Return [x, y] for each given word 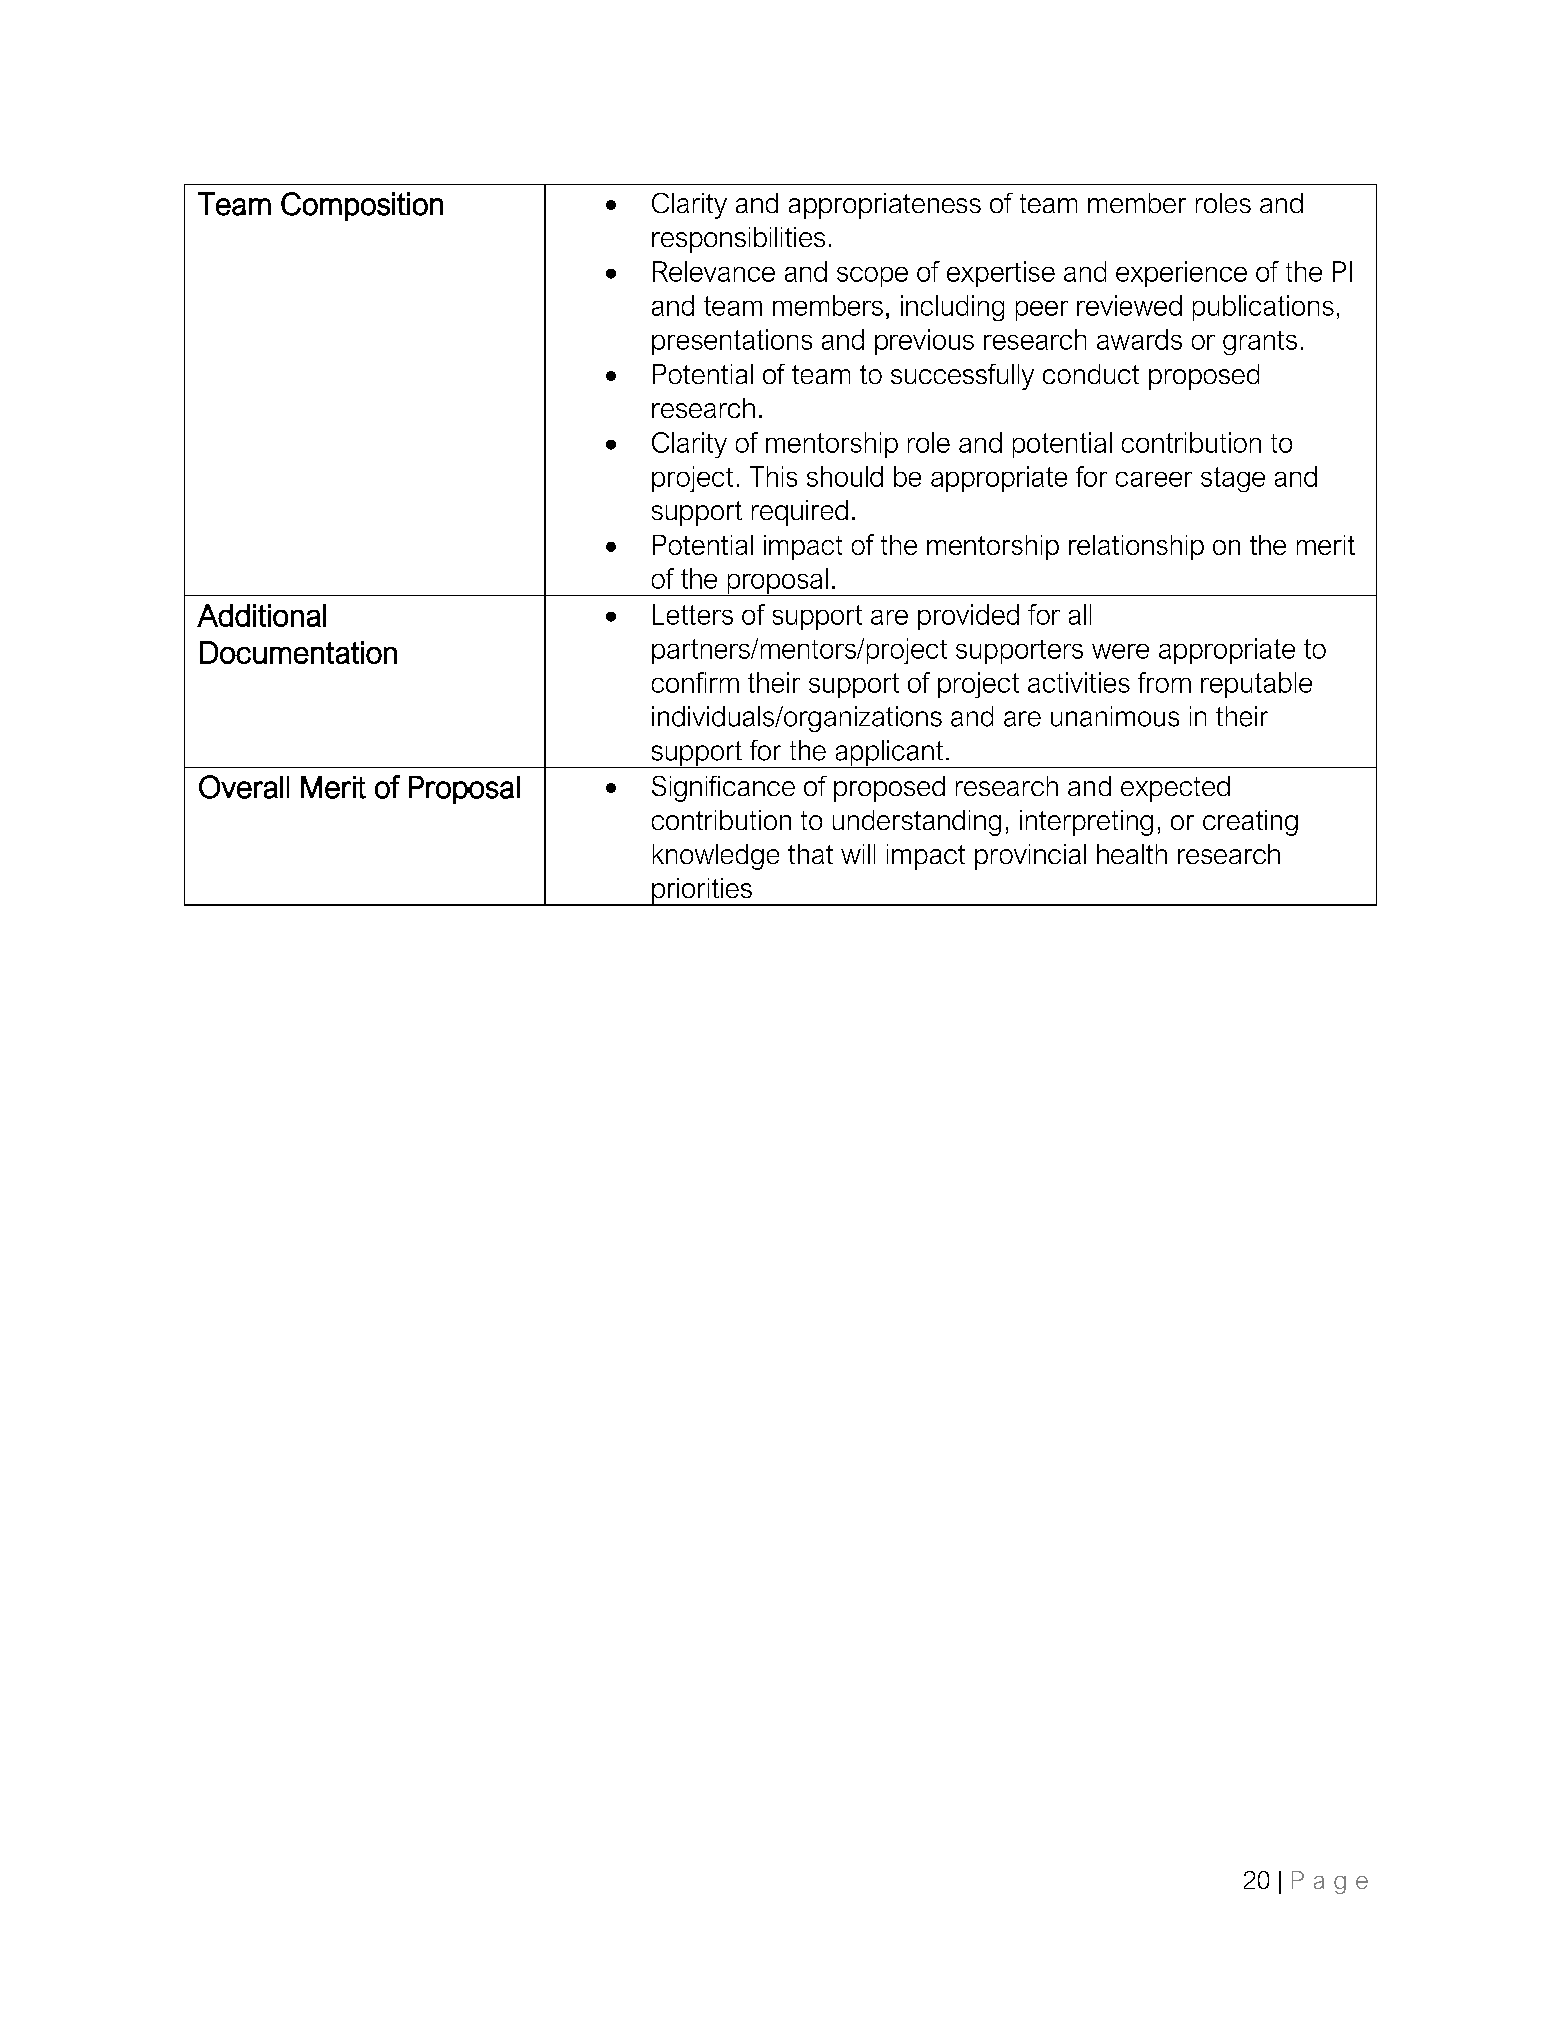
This [773, 476]
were [1120, 651]
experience [1181, 274]
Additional [261, 615]
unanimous [1115, 716]
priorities [702, 892]
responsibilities [738, 240]
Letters [693, 614]
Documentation [298, 652]
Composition [362, 206]
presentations [732, 342]
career [1154, 479]
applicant [889, 754]
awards [1139, 339]
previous [924, 342]
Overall [244, 787]
